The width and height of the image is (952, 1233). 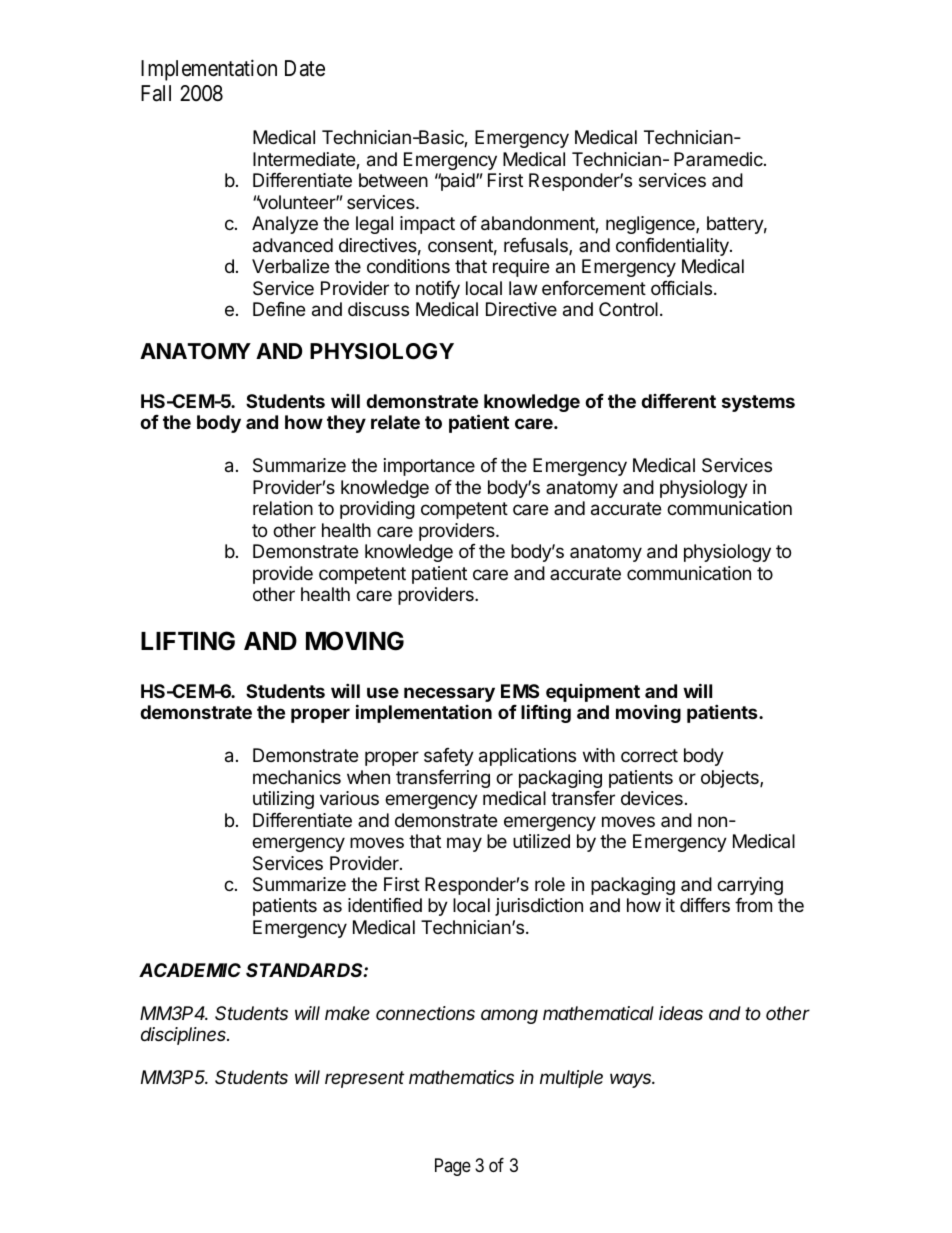 I want to click on relation, so click(x=283, y=508).
